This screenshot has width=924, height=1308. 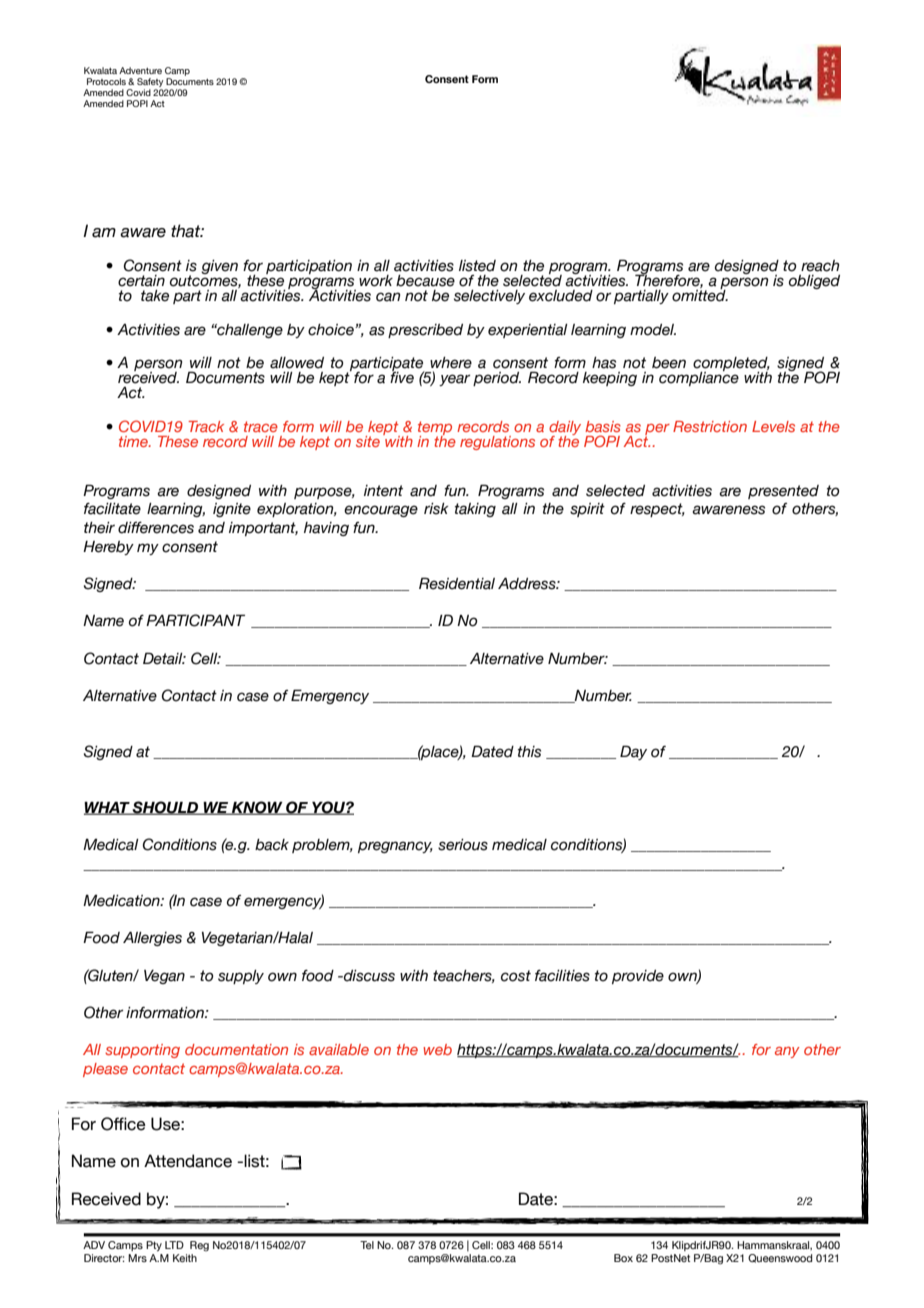 I want to click on Day, so click(x=633, y=752).
